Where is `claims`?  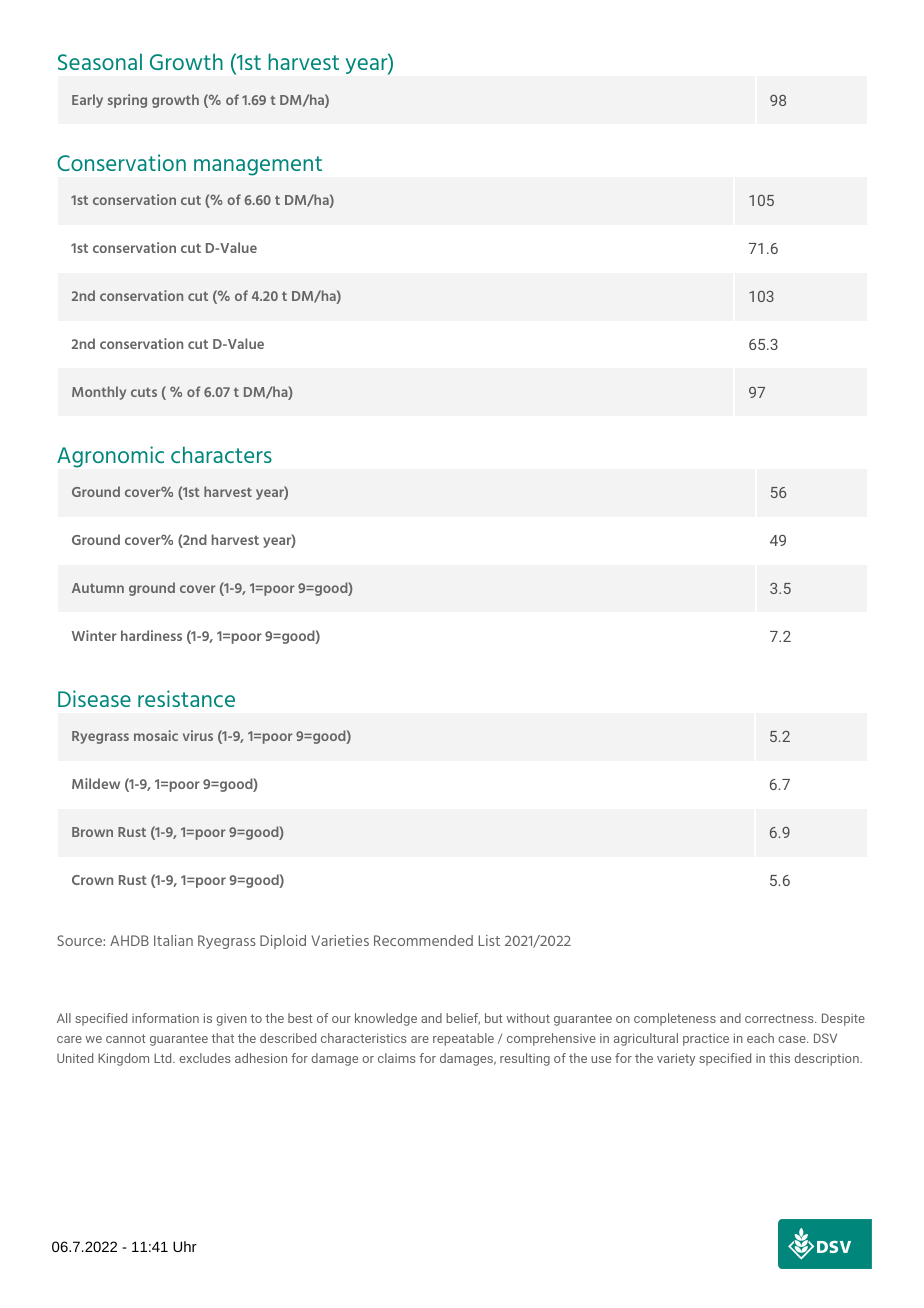 claims is located at coordinates (396, 1058).
